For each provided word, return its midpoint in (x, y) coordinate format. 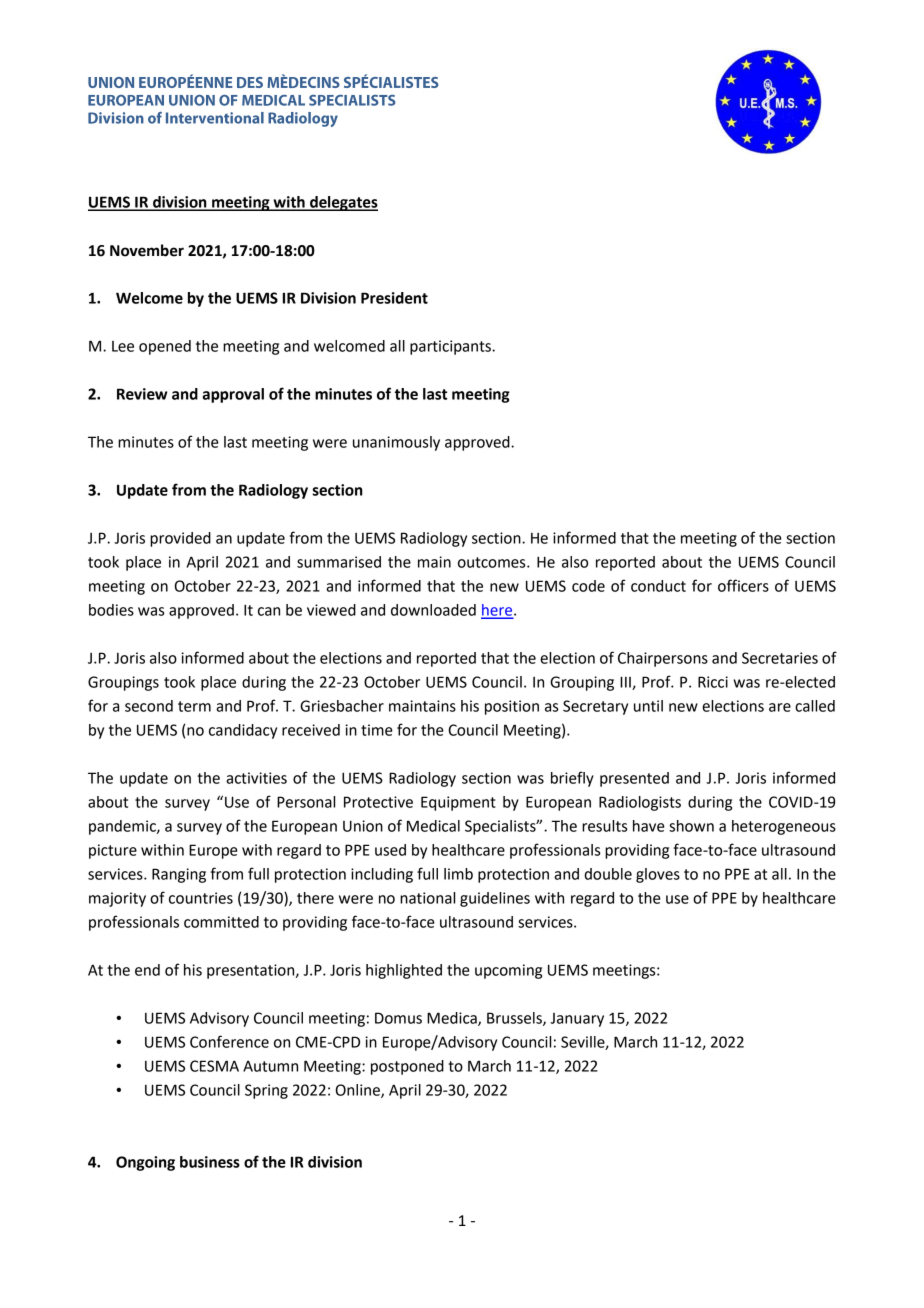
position (512, 707)
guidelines (495, 899)
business (210, 1162)
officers (743, 585)
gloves (658, 875)
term (194, 706)
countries (201, 898)
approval (233, 395)
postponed (407, 1067)
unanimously (396, 443)
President (394, 298)
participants (451, 347)
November (147, 250)
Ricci (713, 682)
